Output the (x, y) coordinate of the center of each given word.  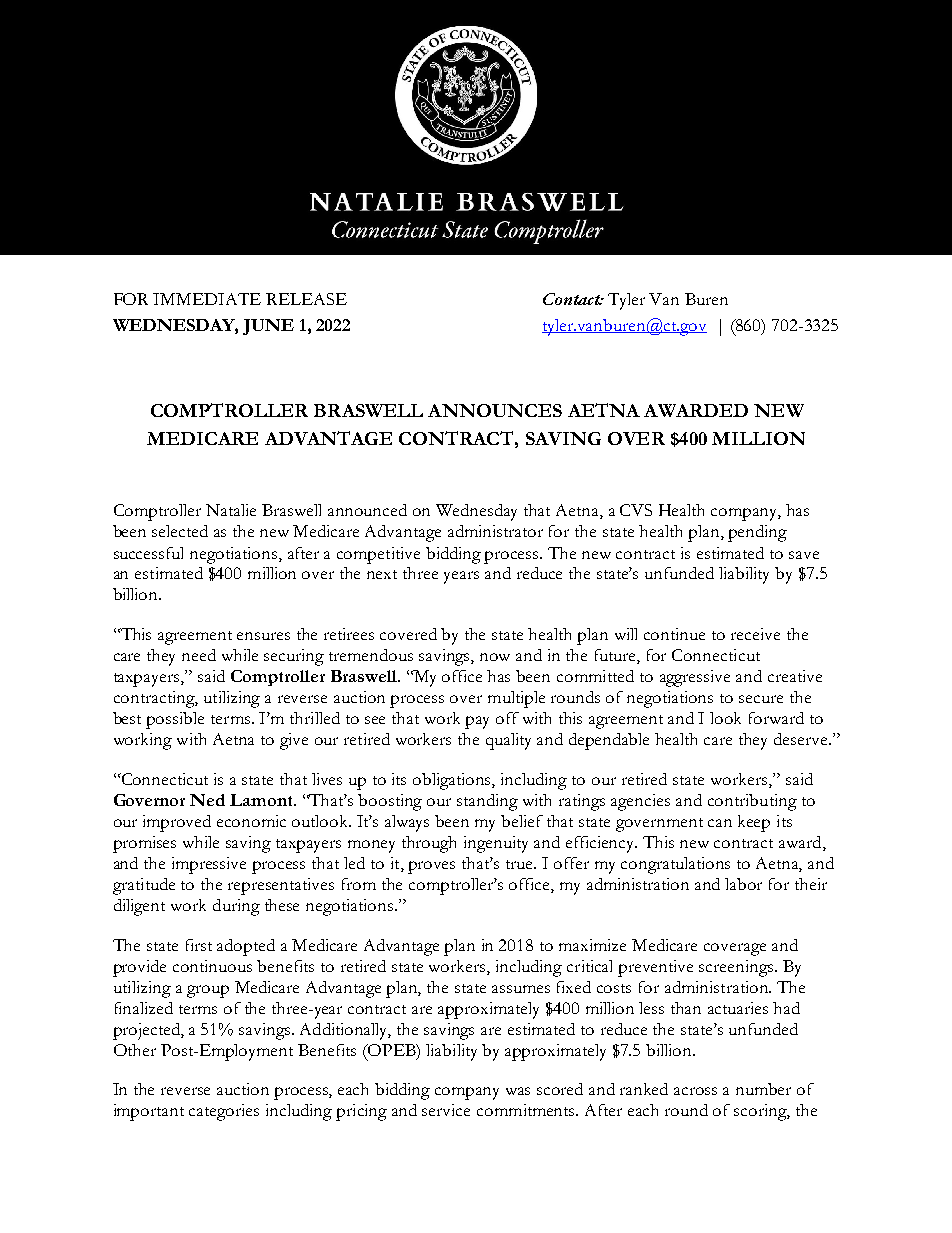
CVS (636, 510)
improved (177, 823)
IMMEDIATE (207, 299)
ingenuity (496, 844)
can (720, 823)
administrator (495, 531)
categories (224, 1112)
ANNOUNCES (495, 410)
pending (757, 533)
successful (148, 553)
